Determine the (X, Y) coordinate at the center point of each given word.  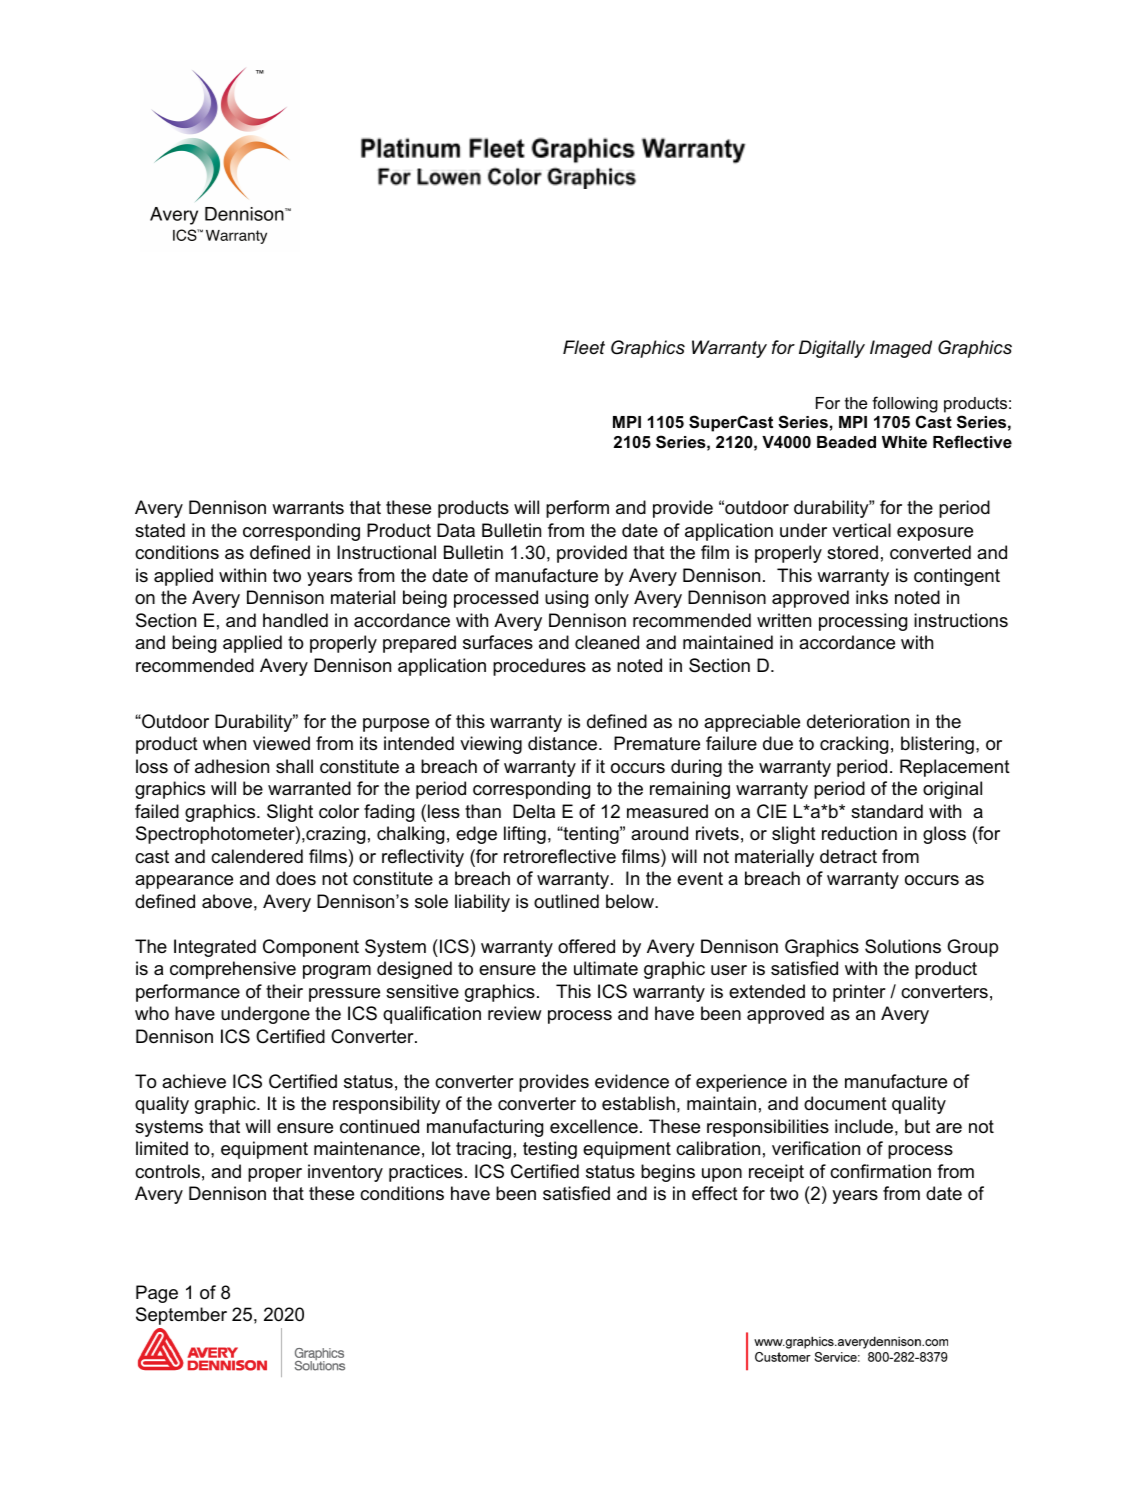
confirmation (880, 1171)
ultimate (606, 968)
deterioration (858, 721)
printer (859, 993)
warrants (308, 507)
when (224, 743)
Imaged (901, 349)
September (181, 1316)
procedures (539, 667)
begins (668, 1173)
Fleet (584, 347)
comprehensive (233, 970)
